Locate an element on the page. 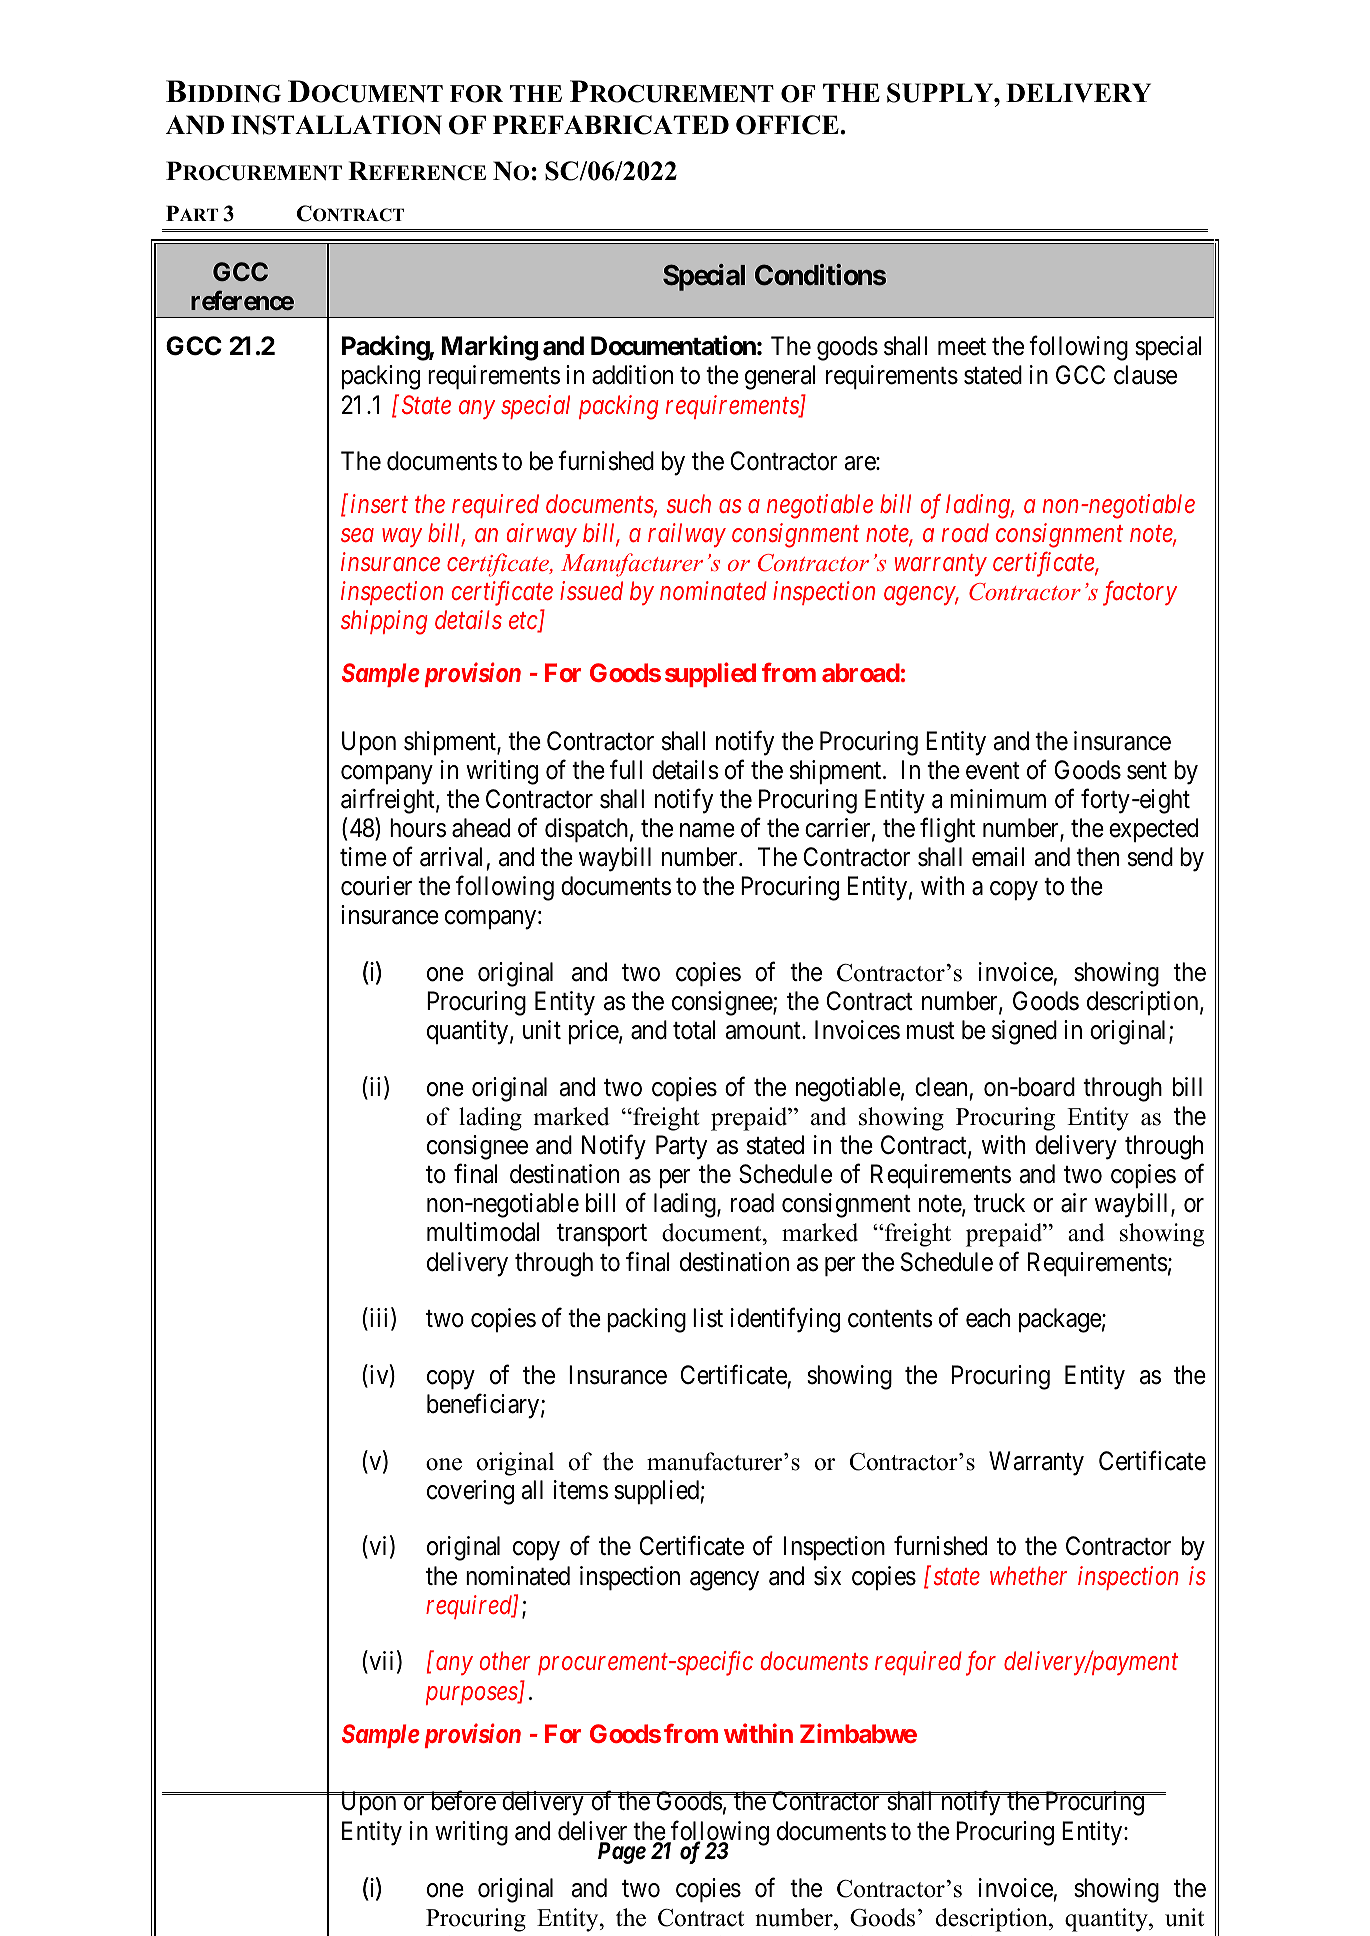 This document has width=1370, height=1936. meet is located at coordinates (962, 347).
